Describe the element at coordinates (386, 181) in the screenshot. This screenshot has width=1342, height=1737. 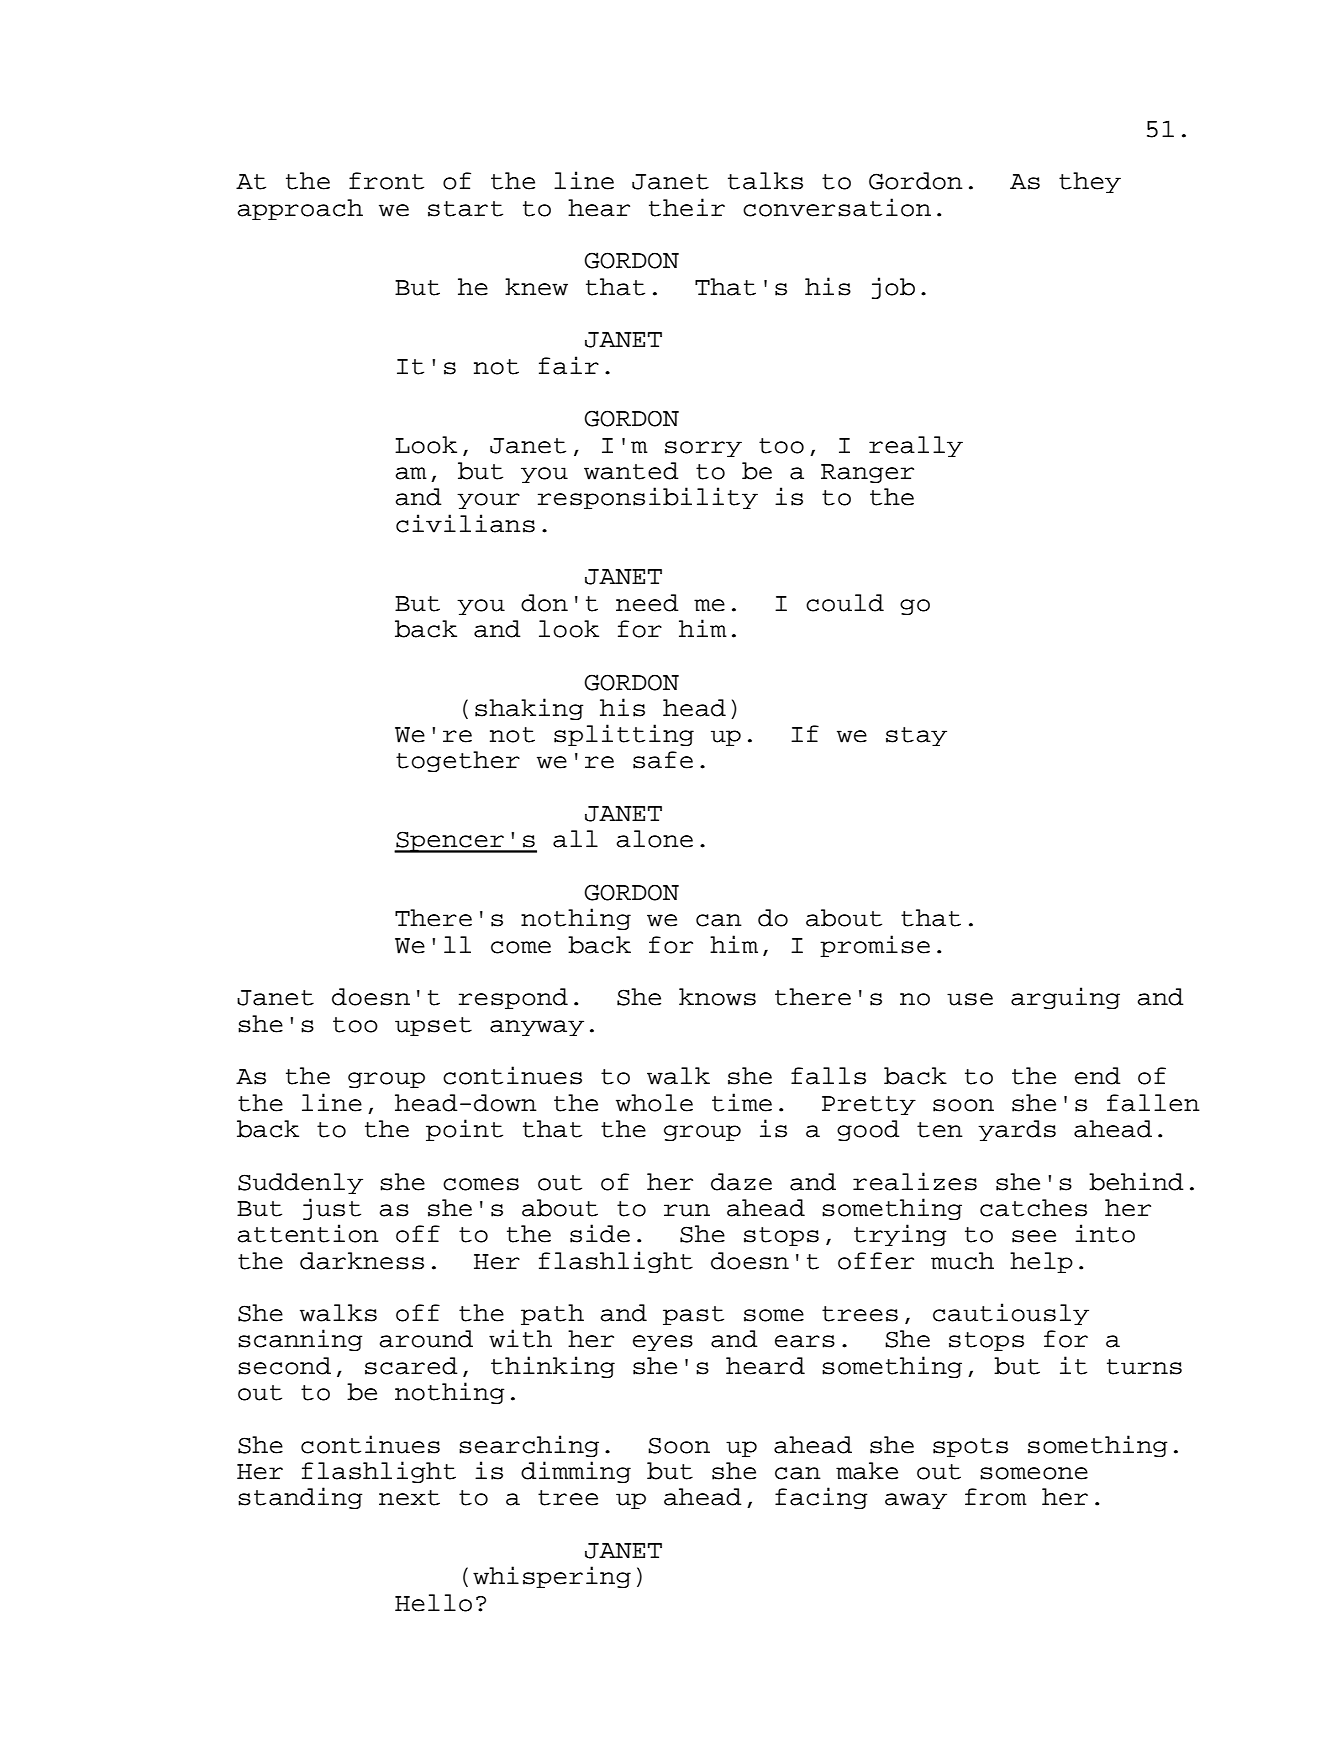
I see `front` at that location.
